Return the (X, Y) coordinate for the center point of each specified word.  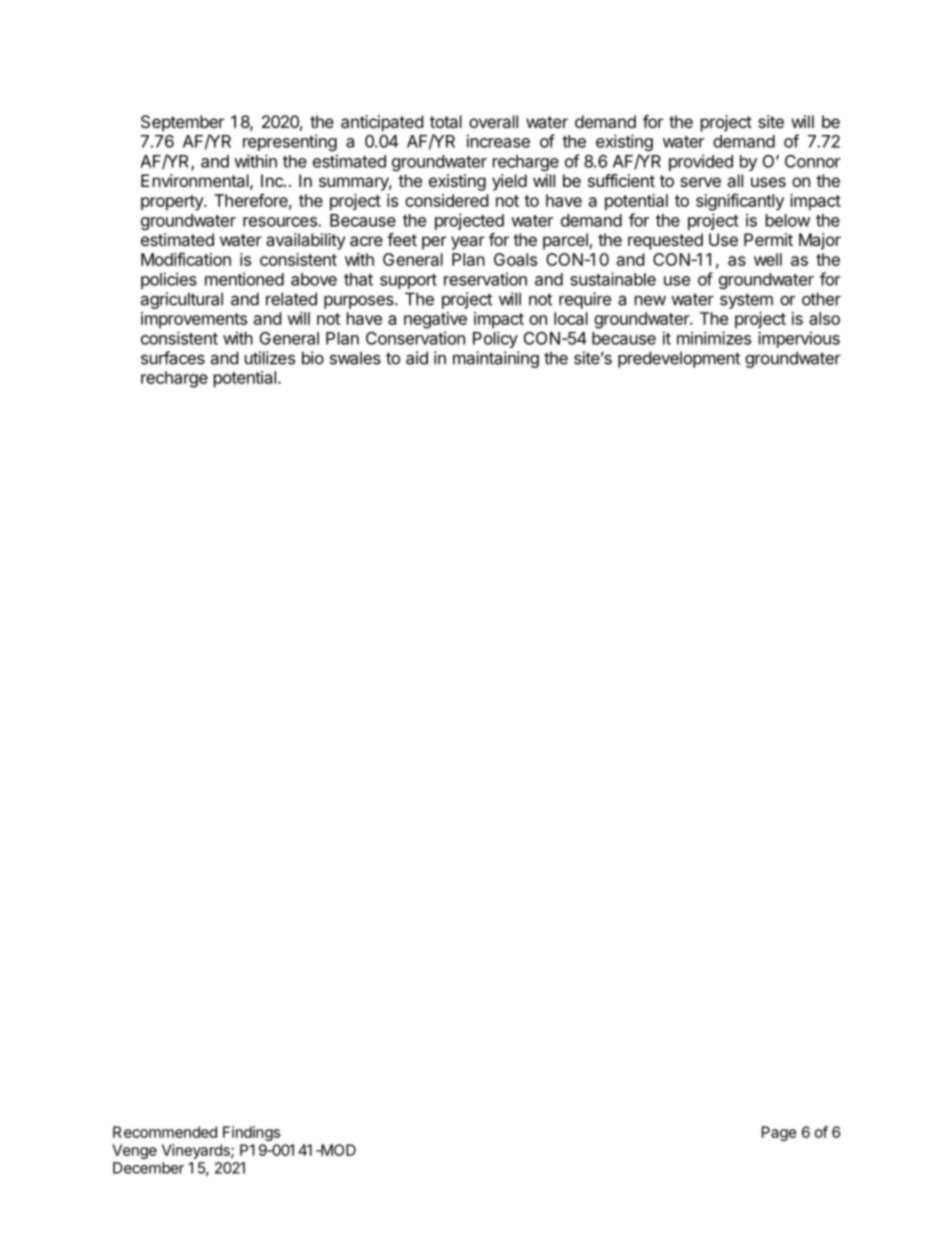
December (148, 1168)
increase (498, 141)
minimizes (714, 338)
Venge (134, 1151)
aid (417, 358)
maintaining (496, 359)
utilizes (270, 358)
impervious (799, 339)
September (182, 123)
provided (701, 162)
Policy (495, 339)
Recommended (165, 1132)
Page (779, 1133)
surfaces (173, 358)
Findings (251, 1133)
